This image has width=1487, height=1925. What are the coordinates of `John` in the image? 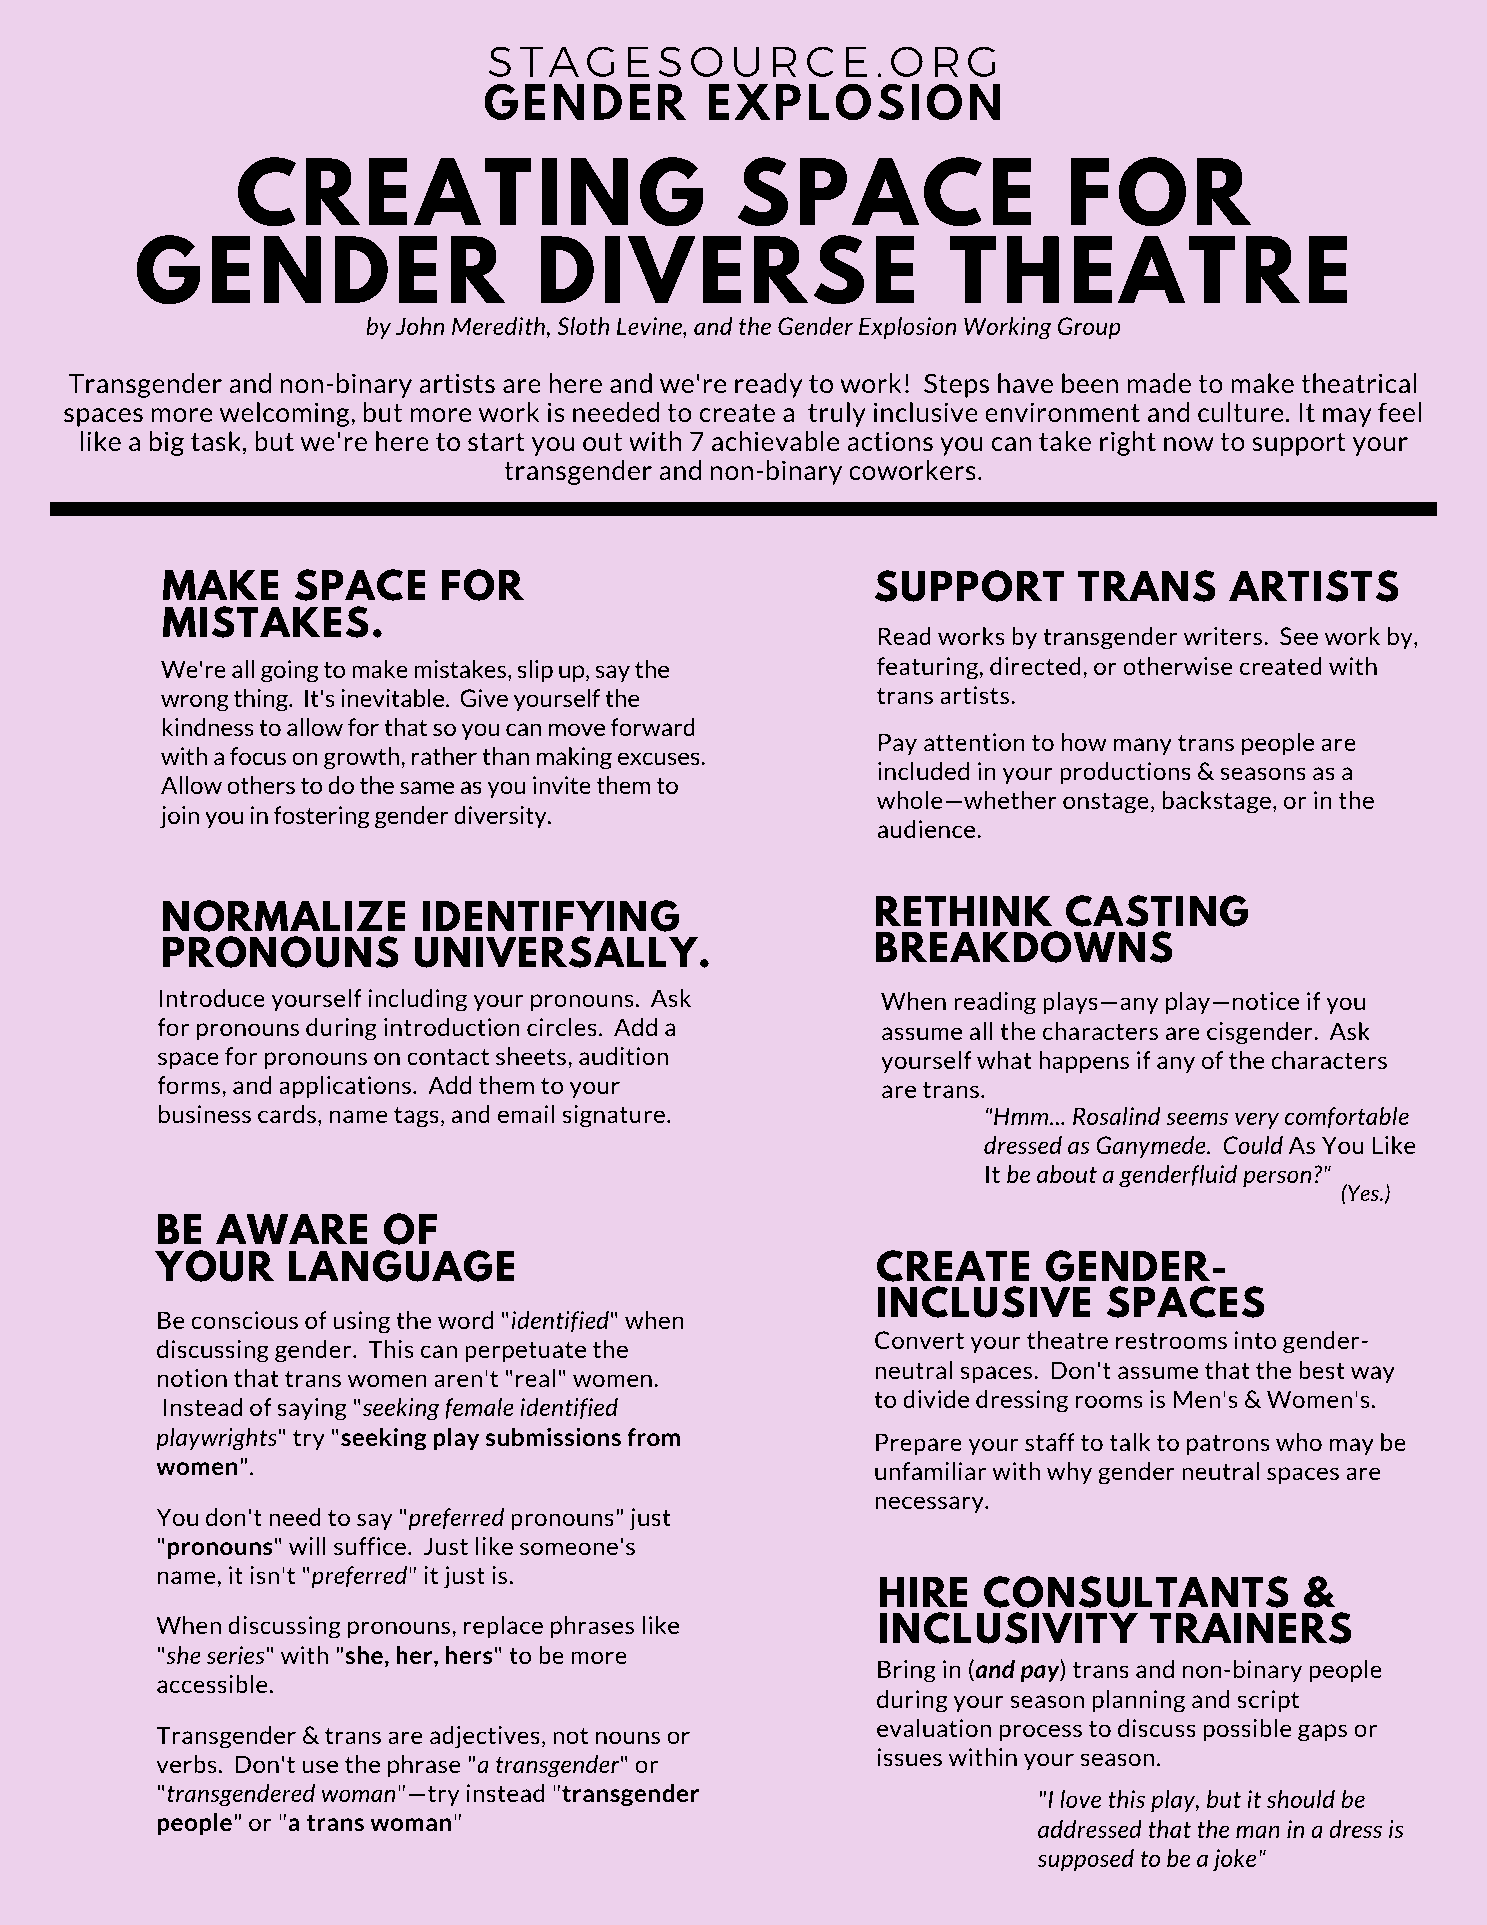 It's located at (420, 326).
